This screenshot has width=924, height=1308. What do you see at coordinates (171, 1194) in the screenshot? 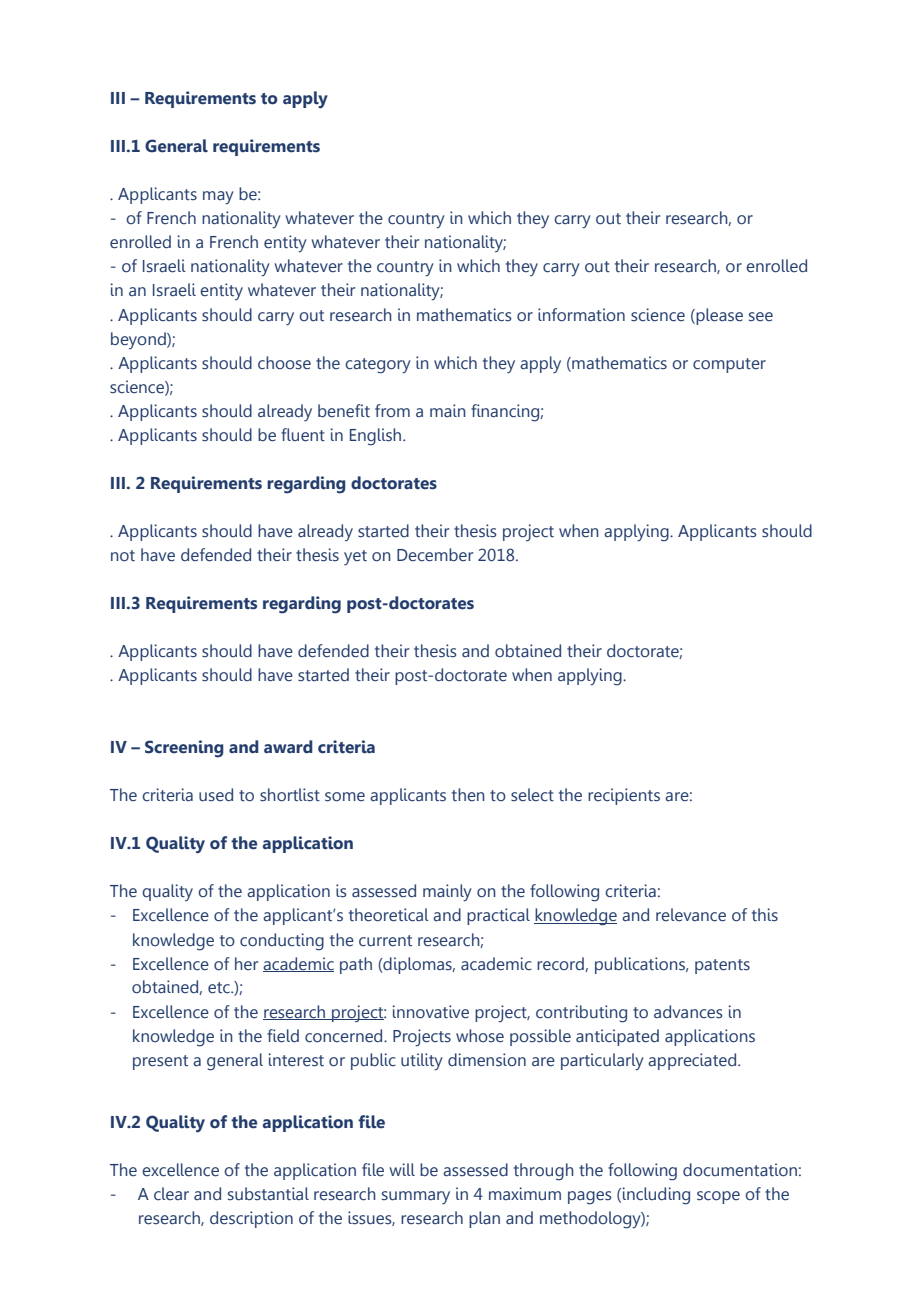
I see `clear` at bounding box center [171, 1194].
